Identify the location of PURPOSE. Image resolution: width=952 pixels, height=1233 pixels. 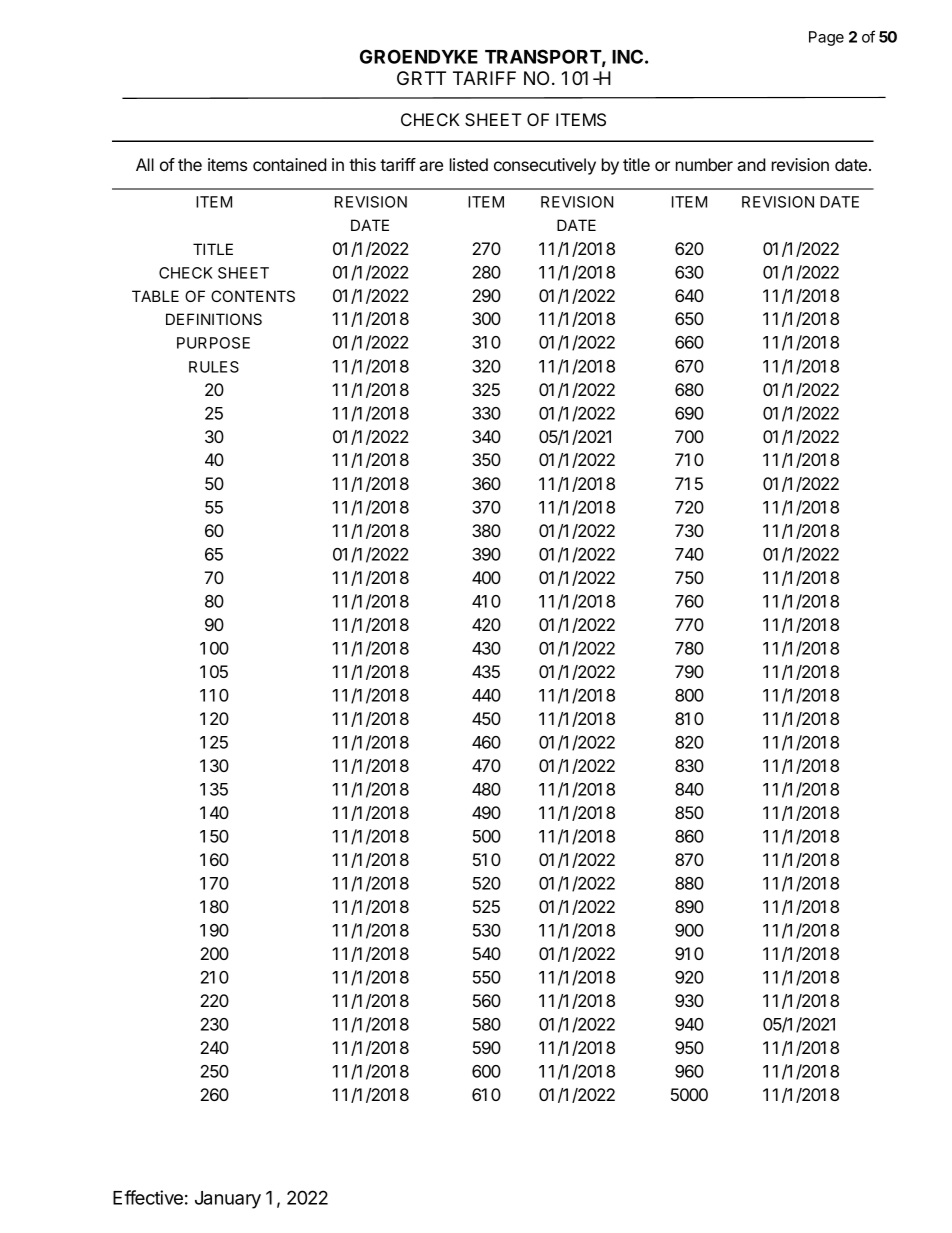
(213, 343).
